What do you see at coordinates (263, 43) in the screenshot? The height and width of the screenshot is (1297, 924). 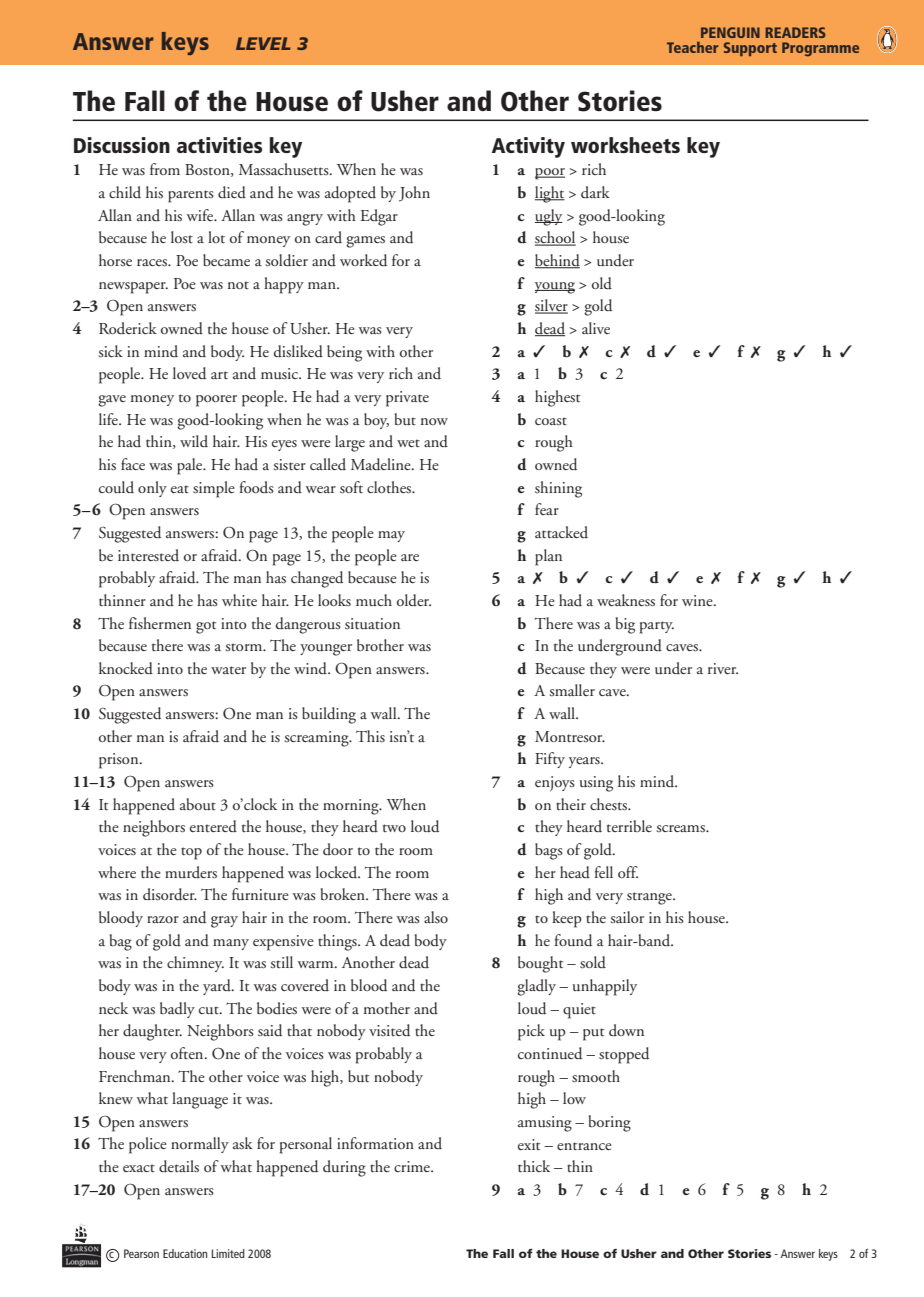 I see `LEVEL` at bounding box center [263, 43].
